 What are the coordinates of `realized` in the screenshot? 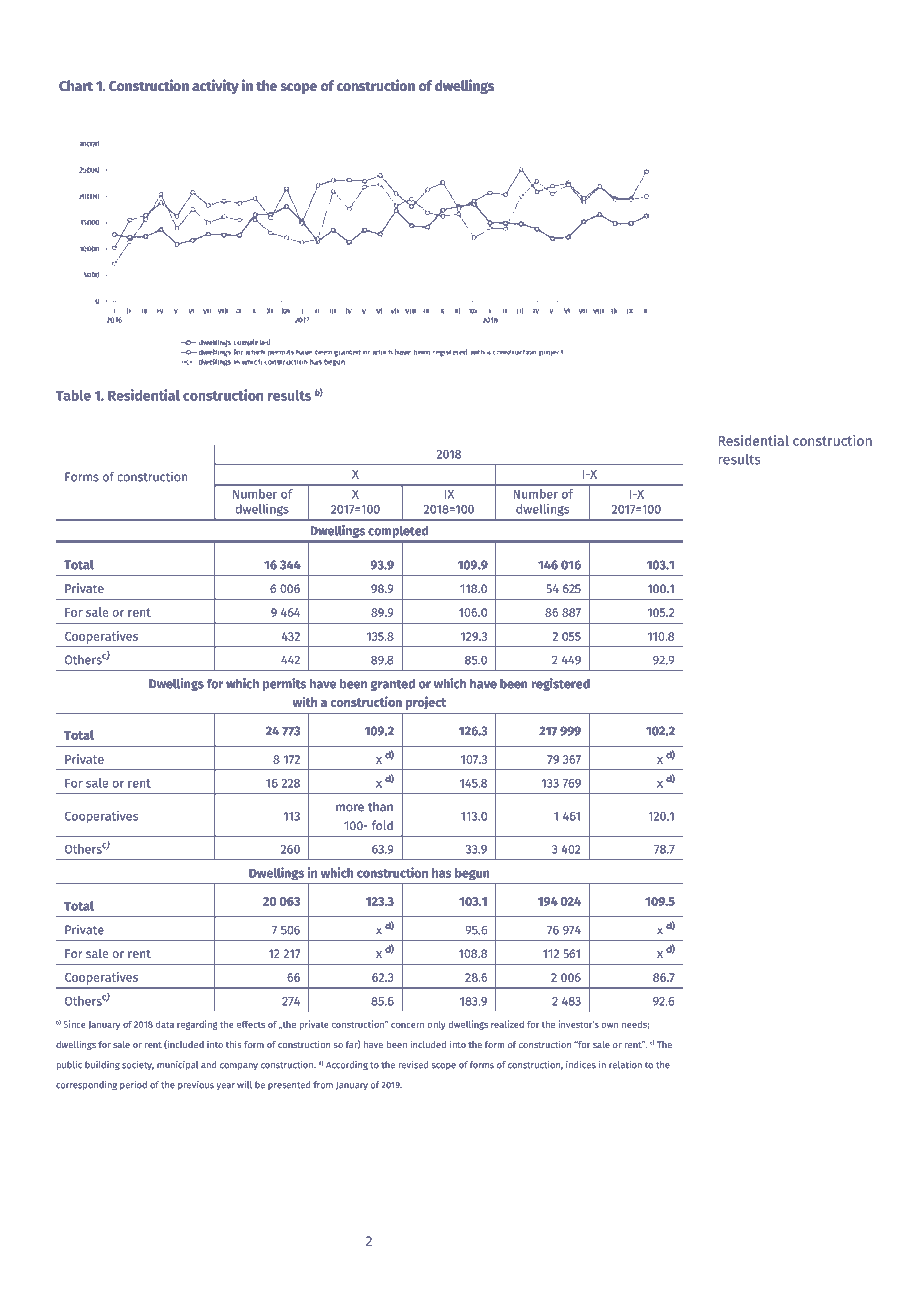 It's located at (507, 1024).
